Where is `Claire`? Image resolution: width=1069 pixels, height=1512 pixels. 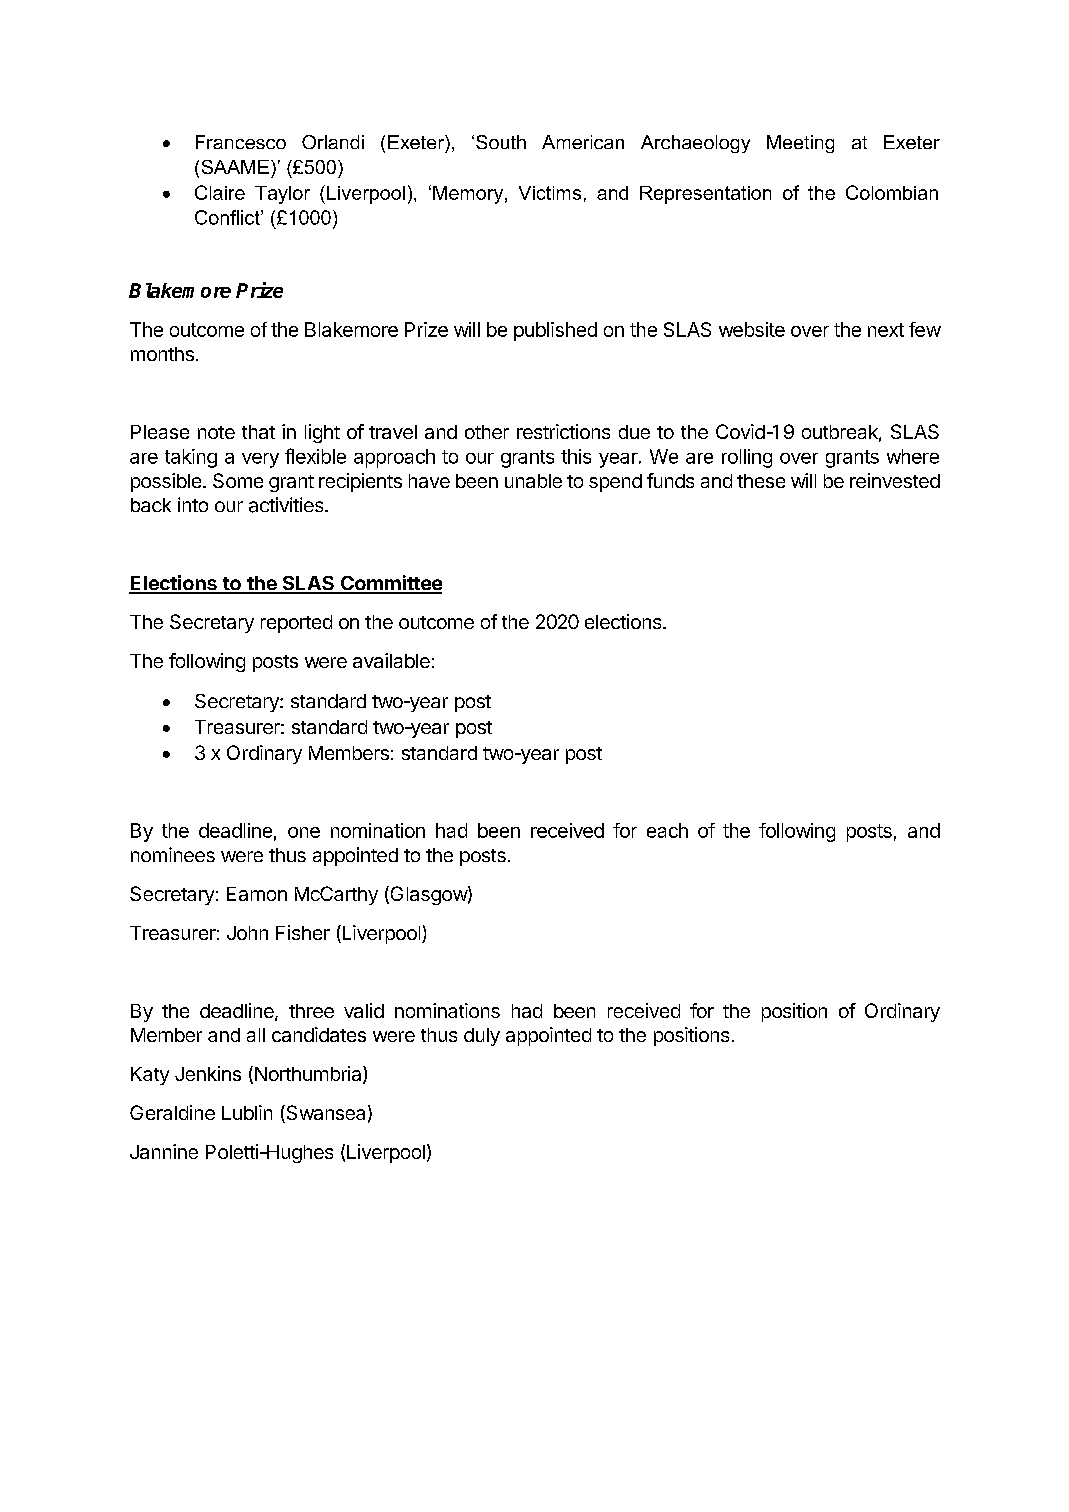
Claire is located at coordinates (220, 192).
